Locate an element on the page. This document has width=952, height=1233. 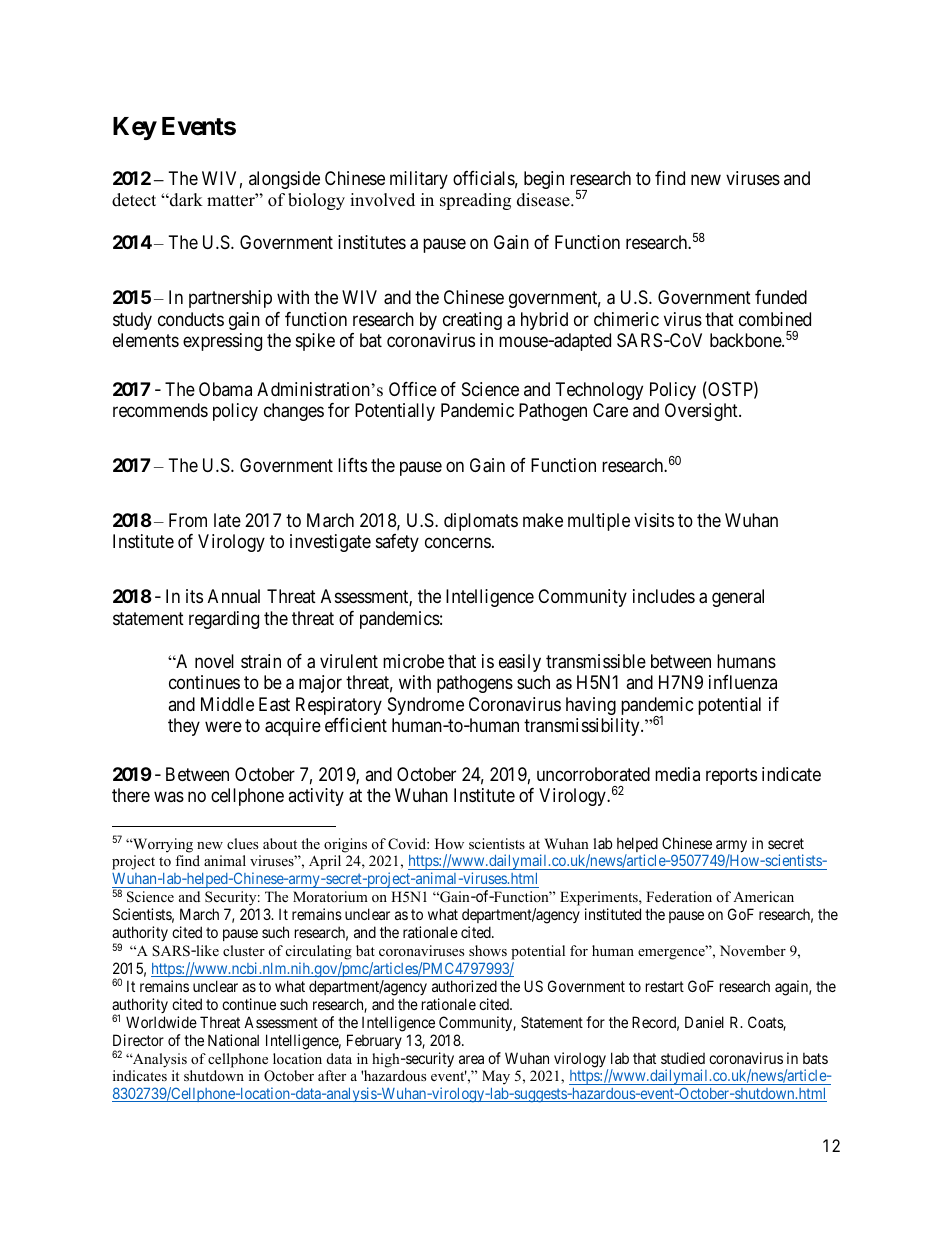
dark is located at coordinates (185, 200).
